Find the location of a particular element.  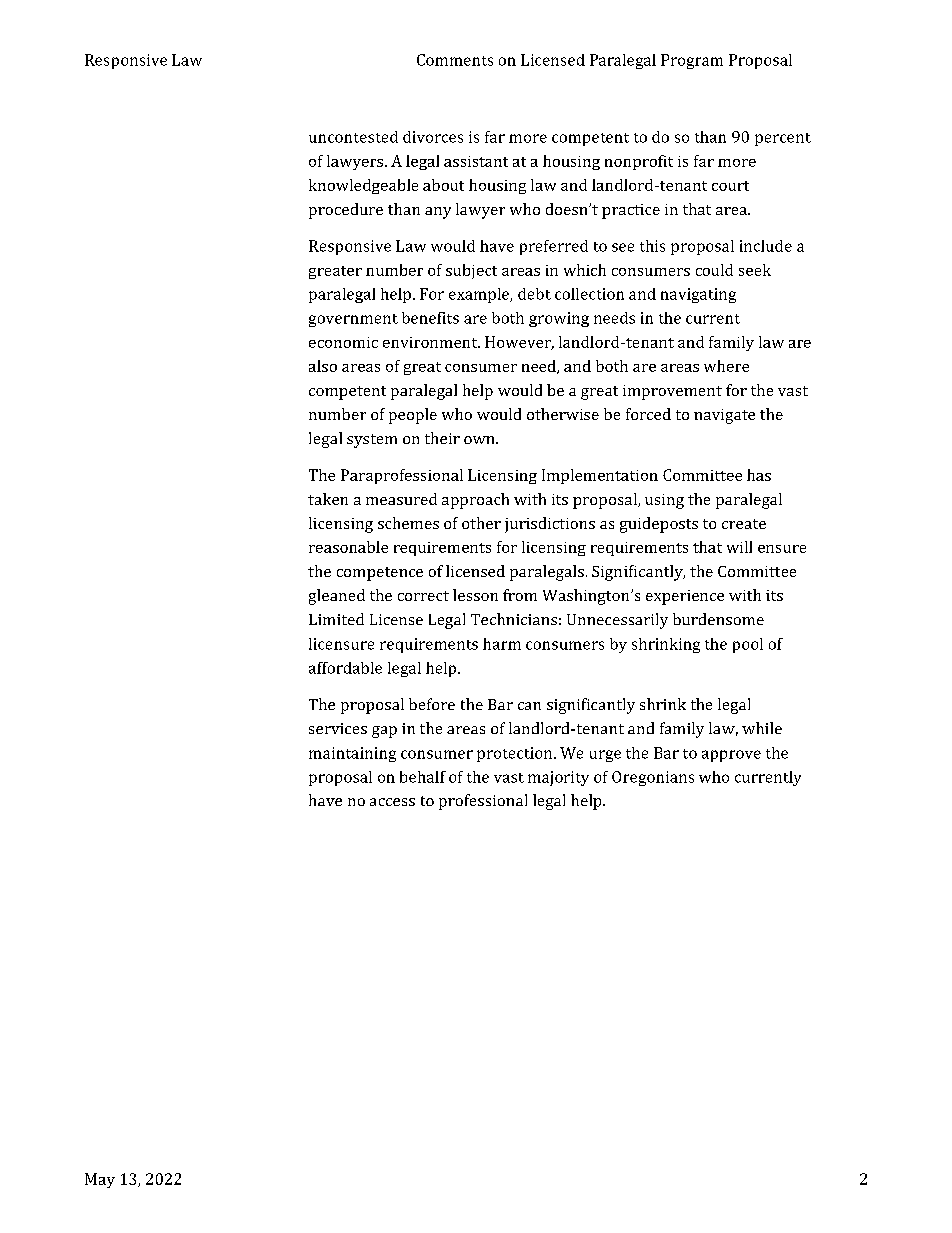

navigating is located at coordinates (698, 295).
